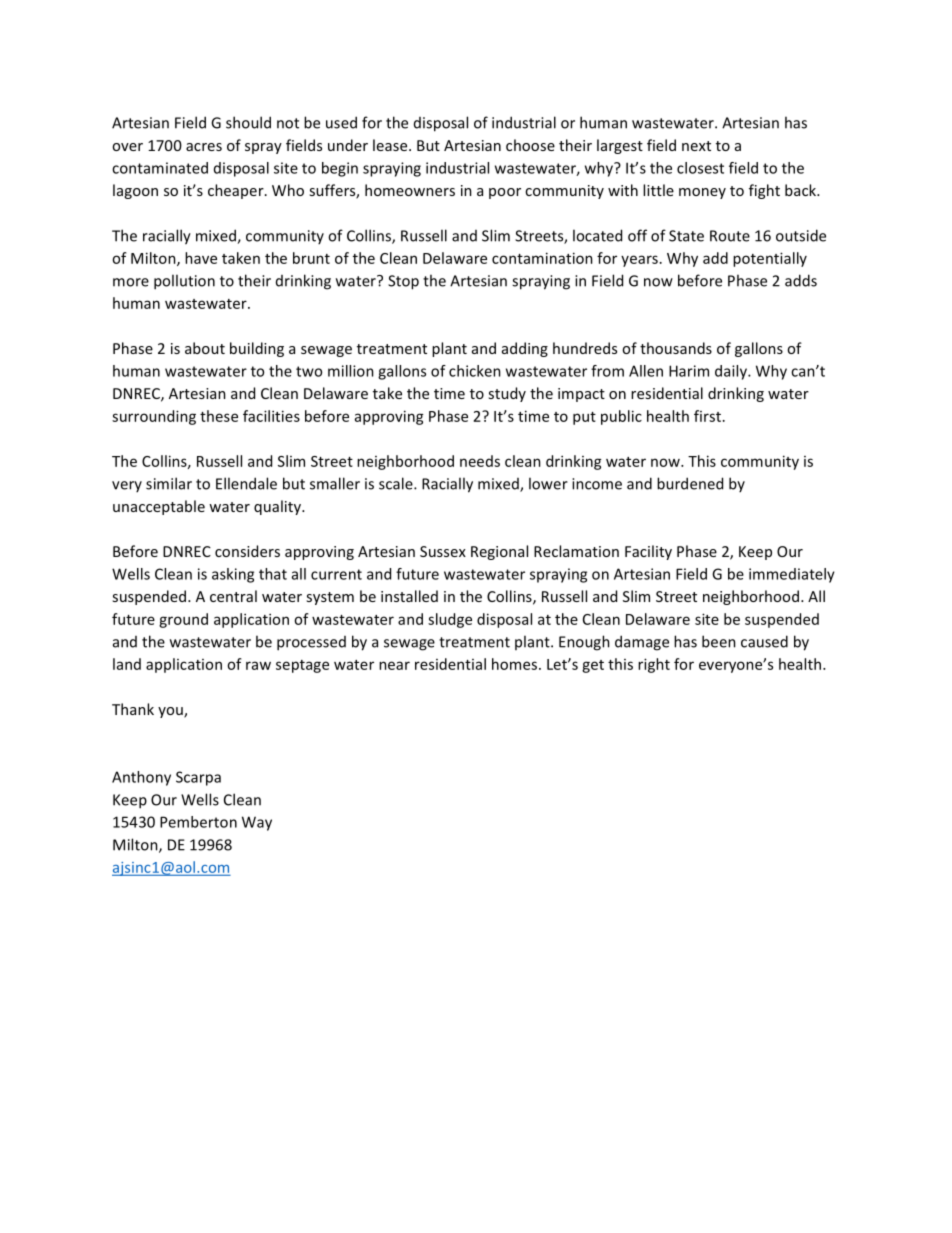 The width and height of the screenshot is (952, 1233). What do you see at coordinates (696, 146) in the screenshot?
I see `next` at bounding box center [696, 146].
